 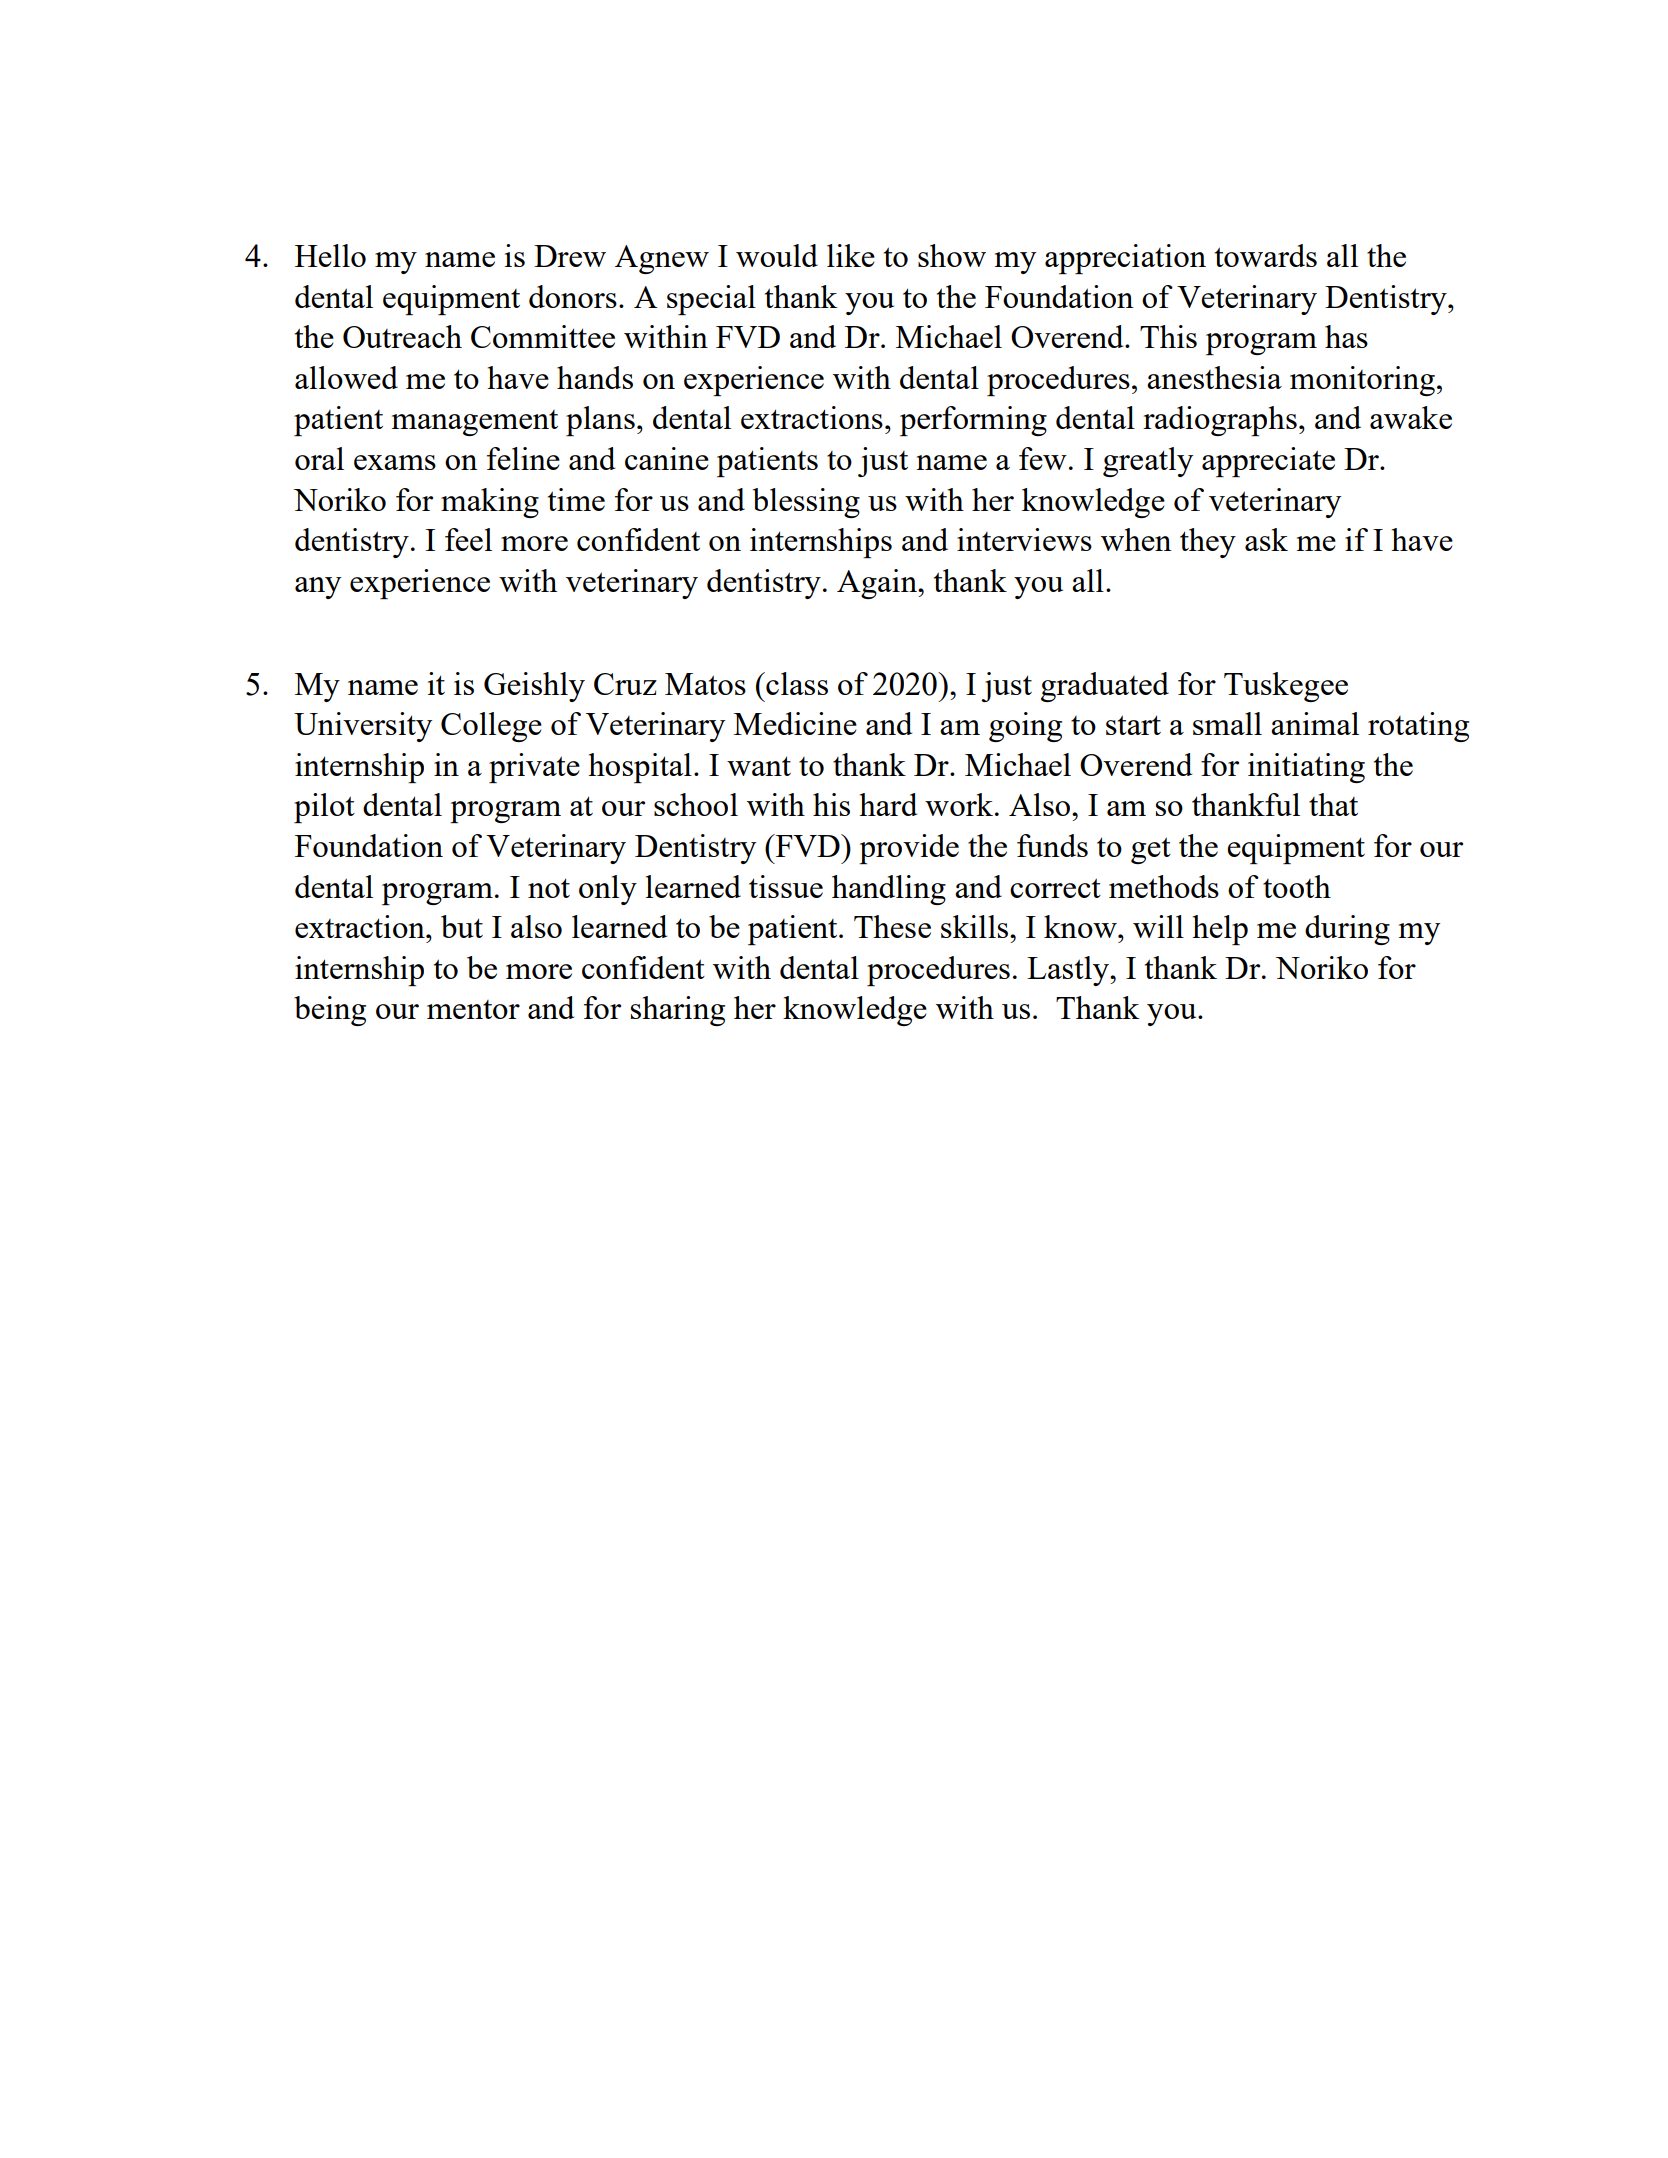 I want to click on like, so click(x=851, y=255).
